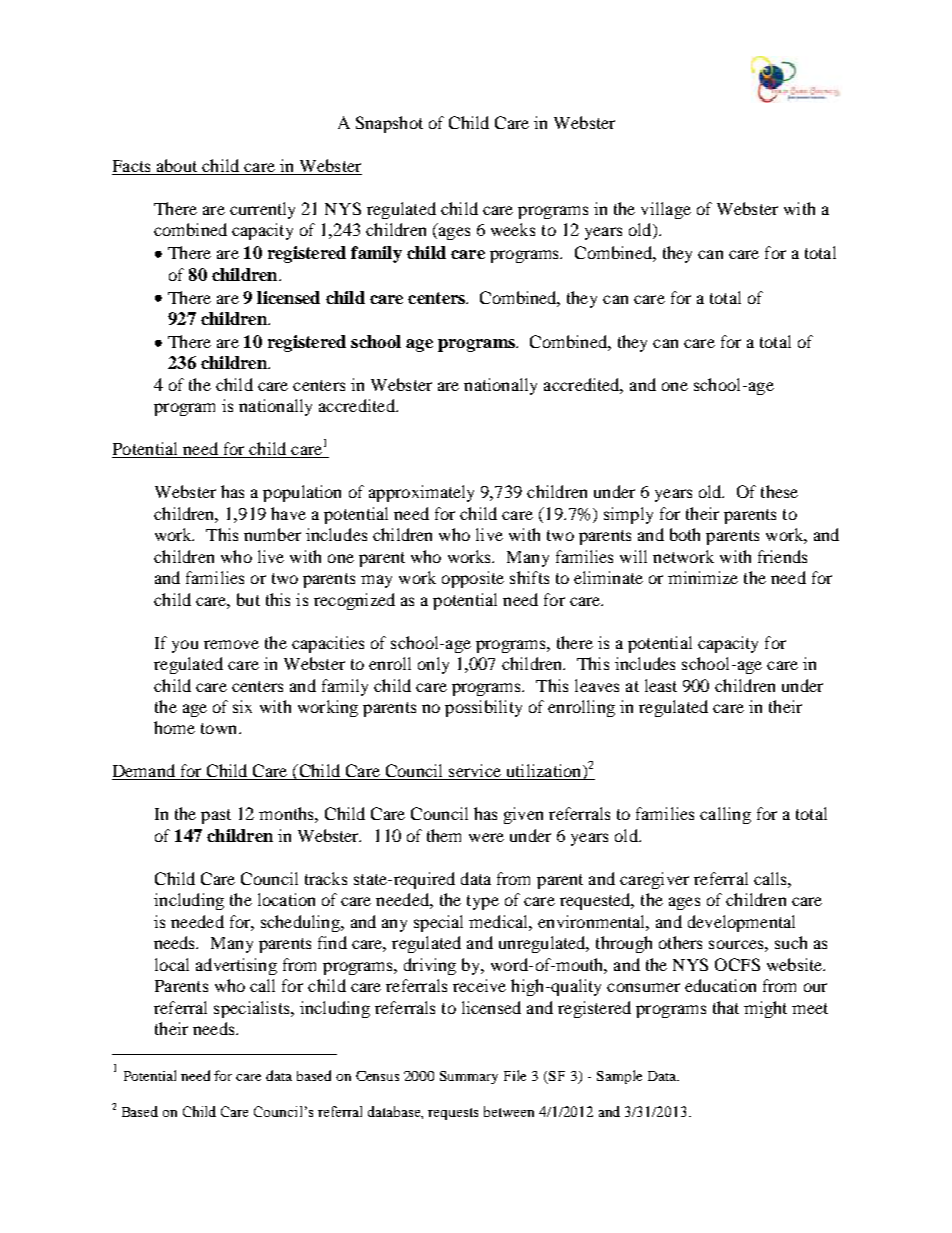 This screenshot has width=952, height=1233. What do you see at coordinates (661, 685) in the screenshot?
I see `least` at bounding box center [661, 685].
